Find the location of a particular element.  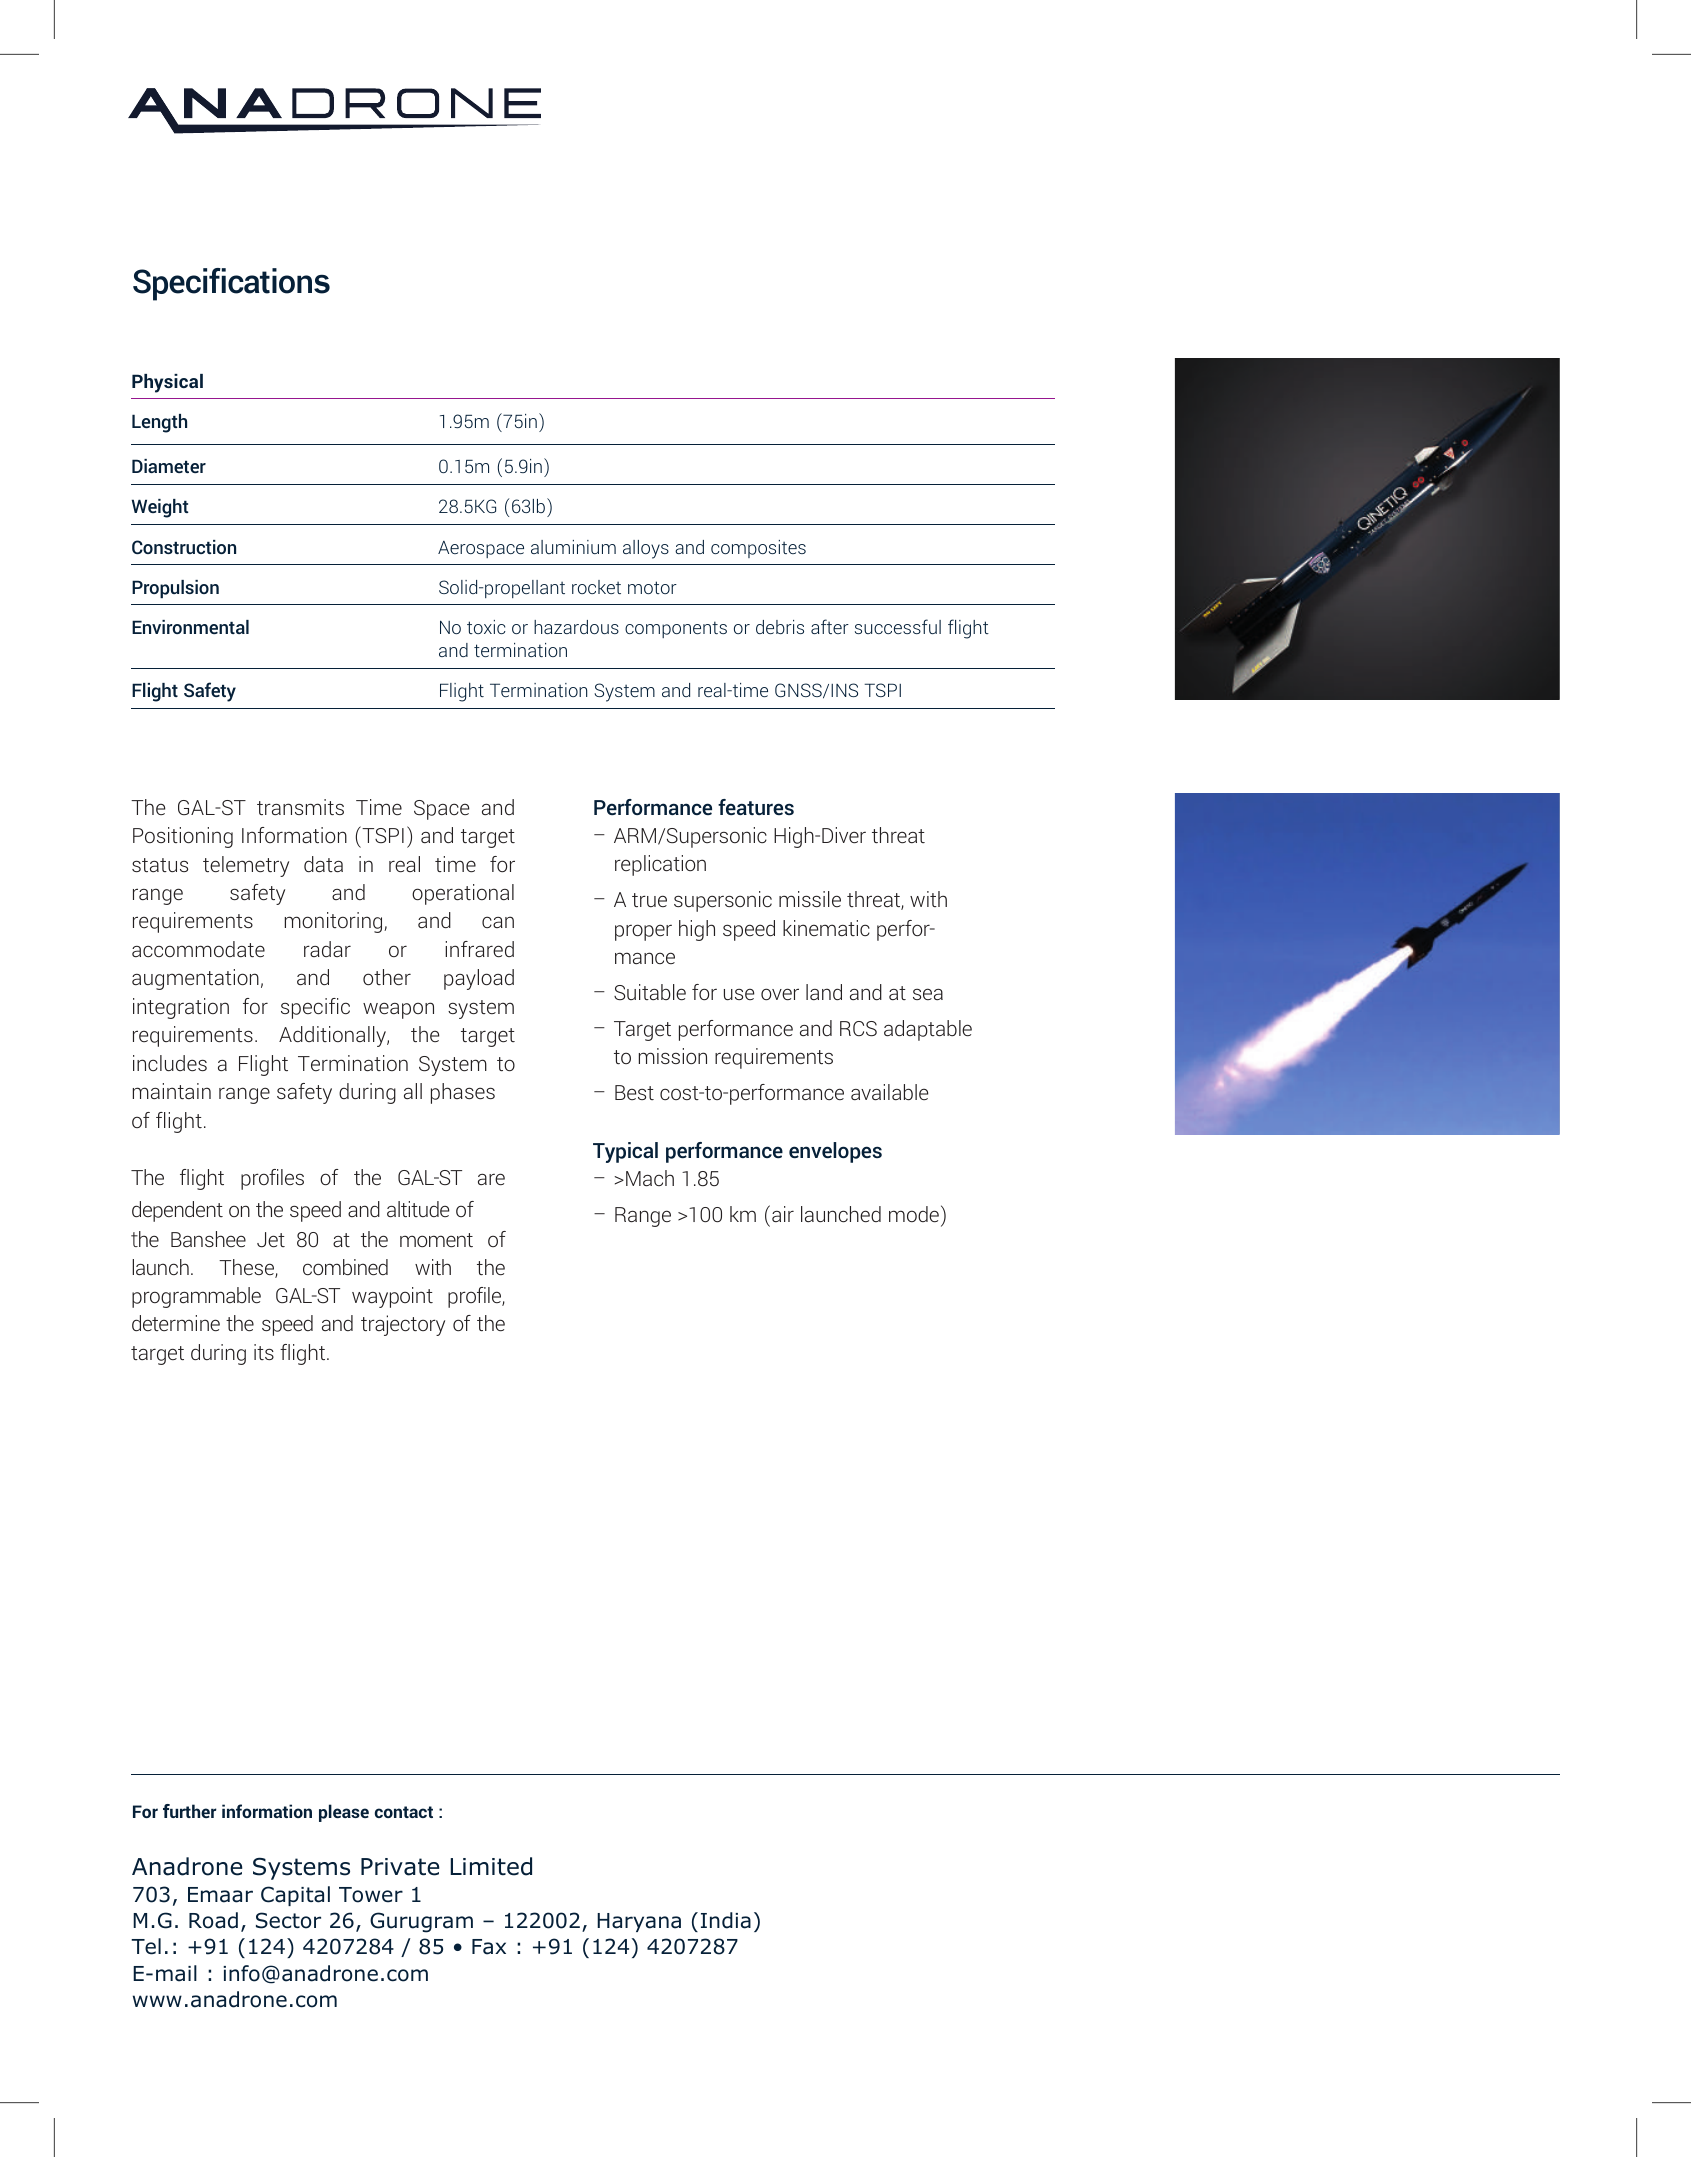

Sector is located at coordinates (288, 1920).
